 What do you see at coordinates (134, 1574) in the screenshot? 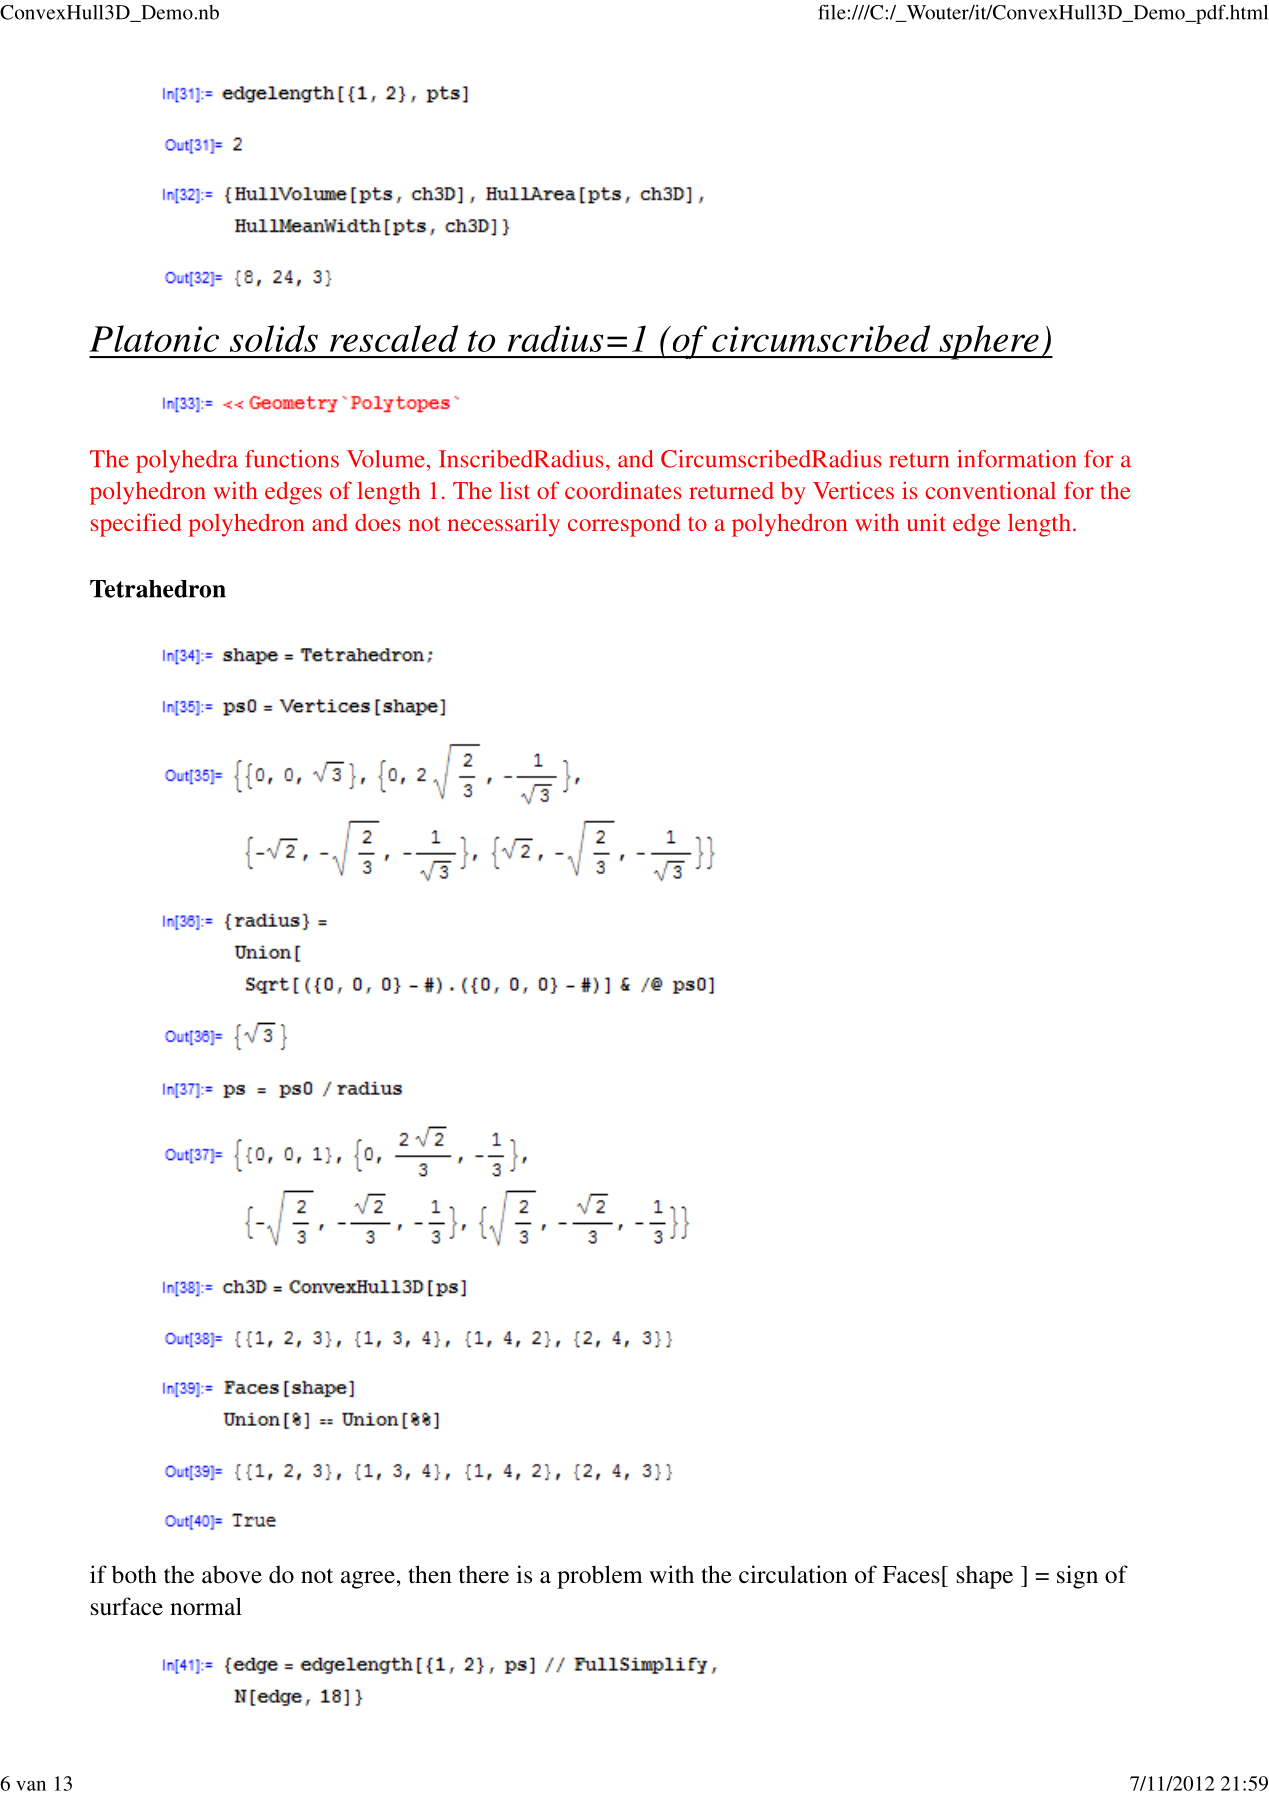
I see `both` at bounding box center [134, 1574].
